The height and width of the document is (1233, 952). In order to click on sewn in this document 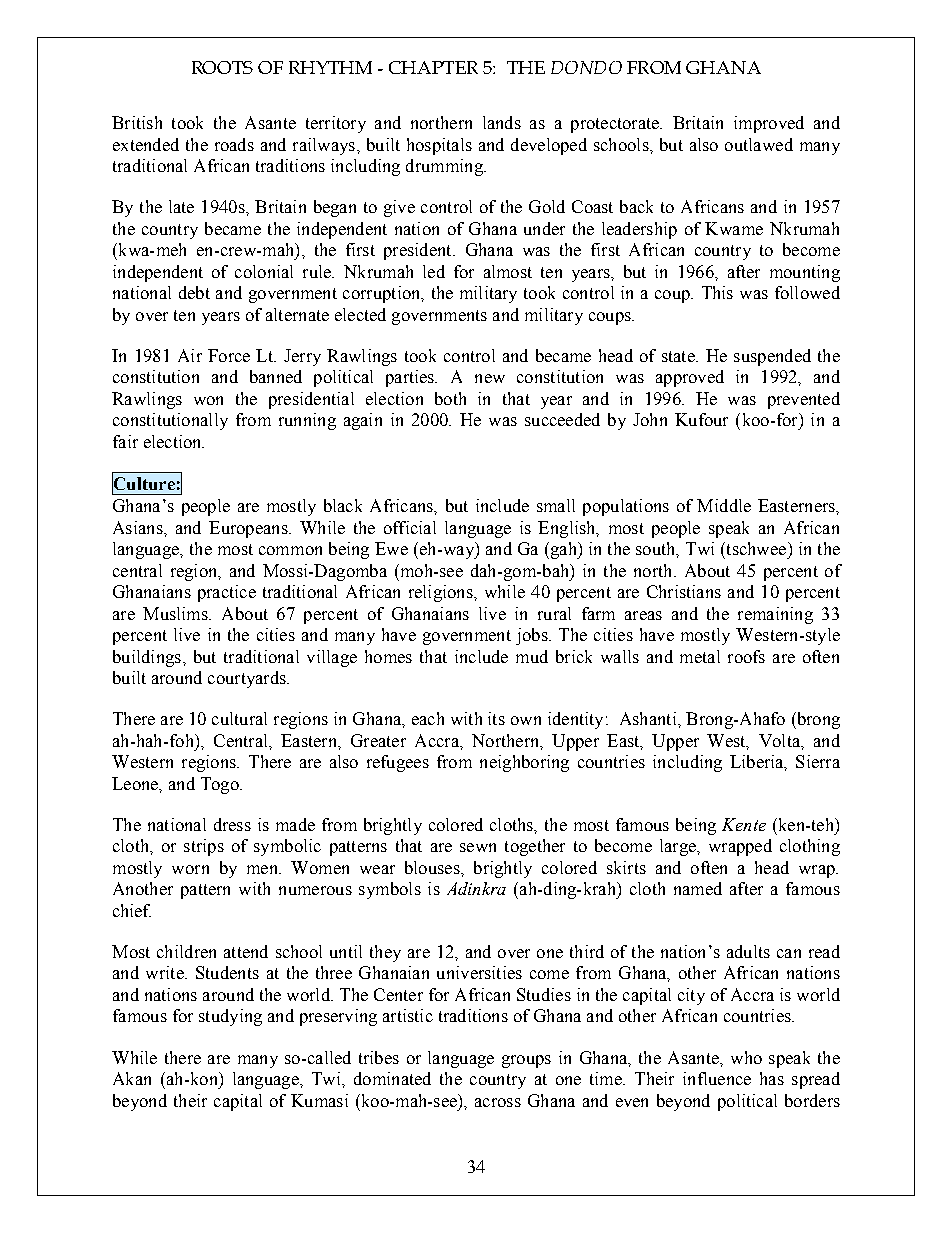, I will do `click(478, 847)`.
